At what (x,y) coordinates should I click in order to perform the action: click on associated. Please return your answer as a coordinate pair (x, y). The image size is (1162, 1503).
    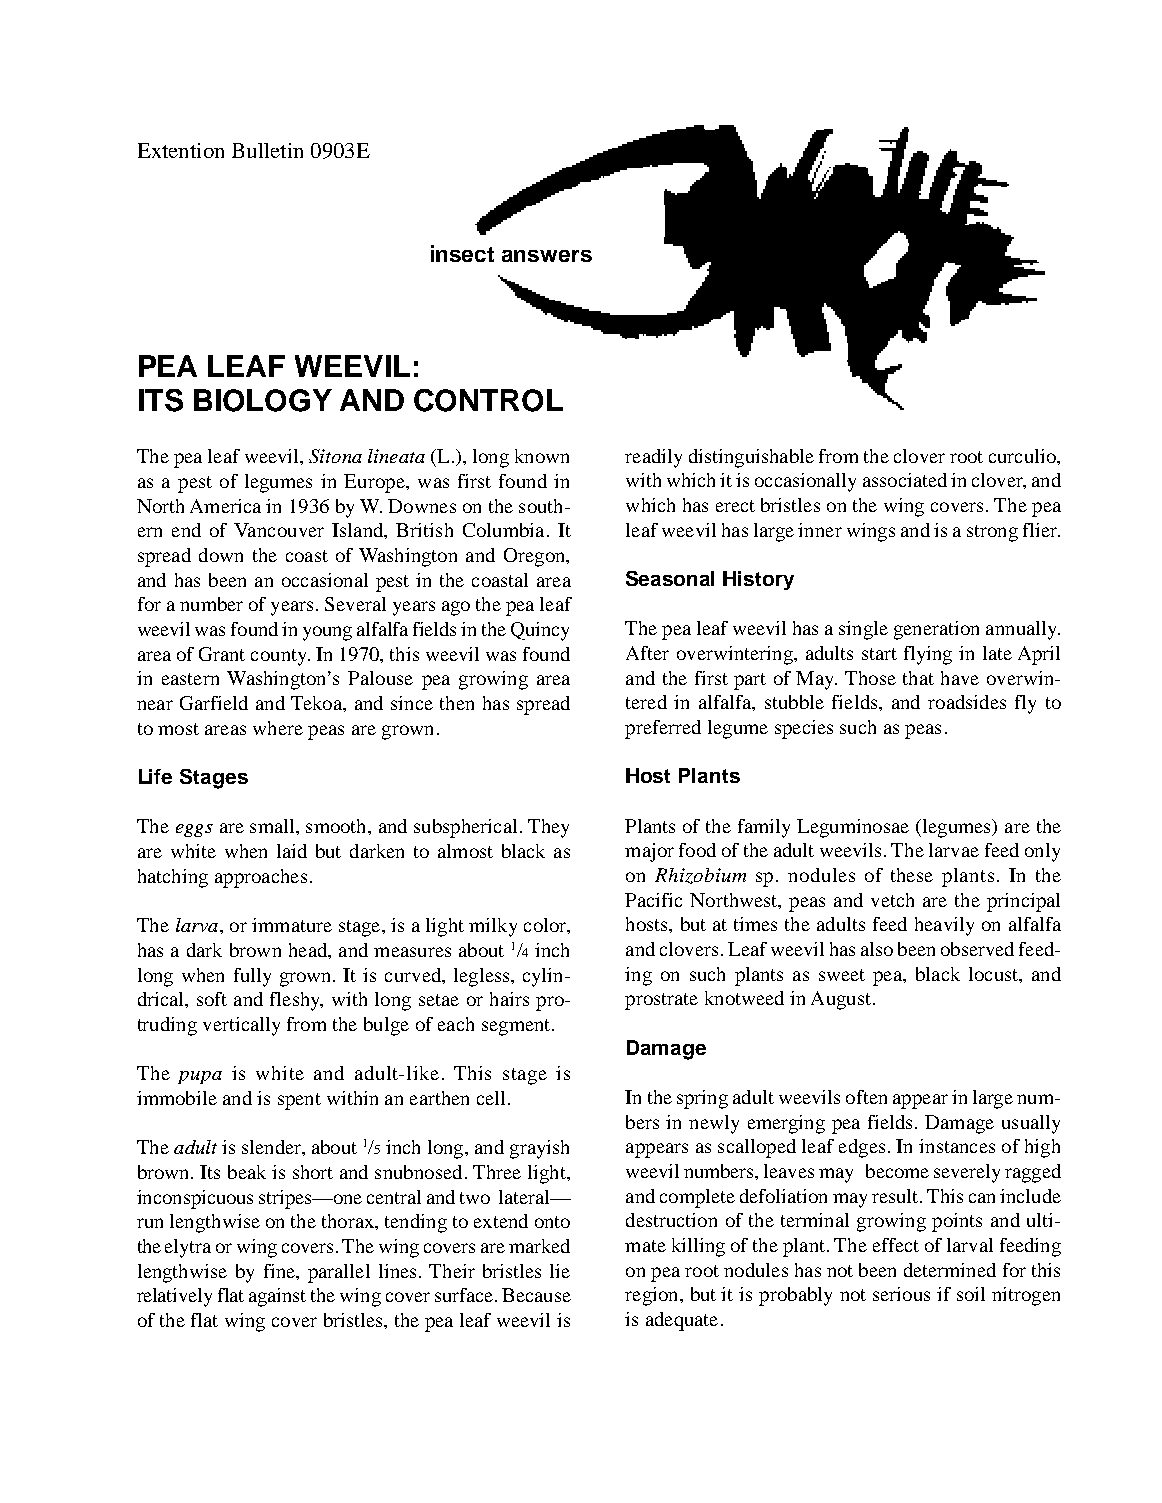
    Looking at the image, I should click on (905, 480).
